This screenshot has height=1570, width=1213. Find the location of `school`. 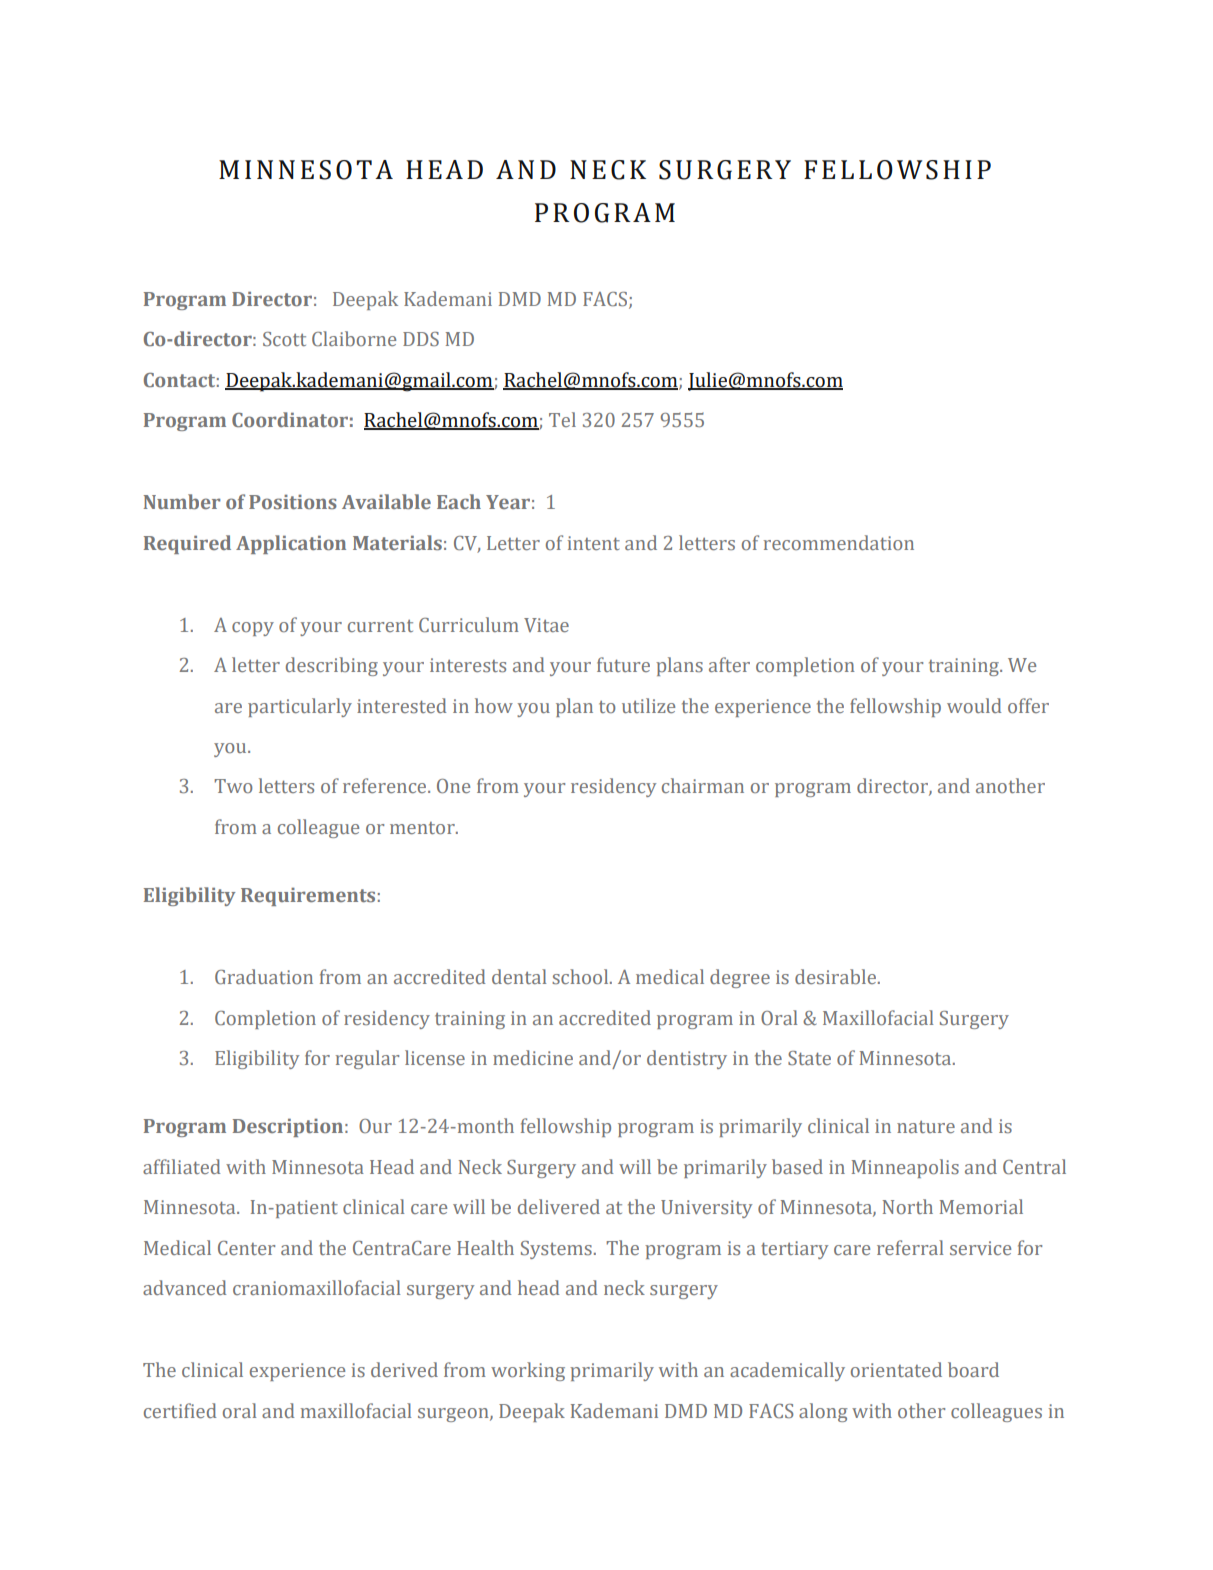

school is located at coordinates (581, 976).
